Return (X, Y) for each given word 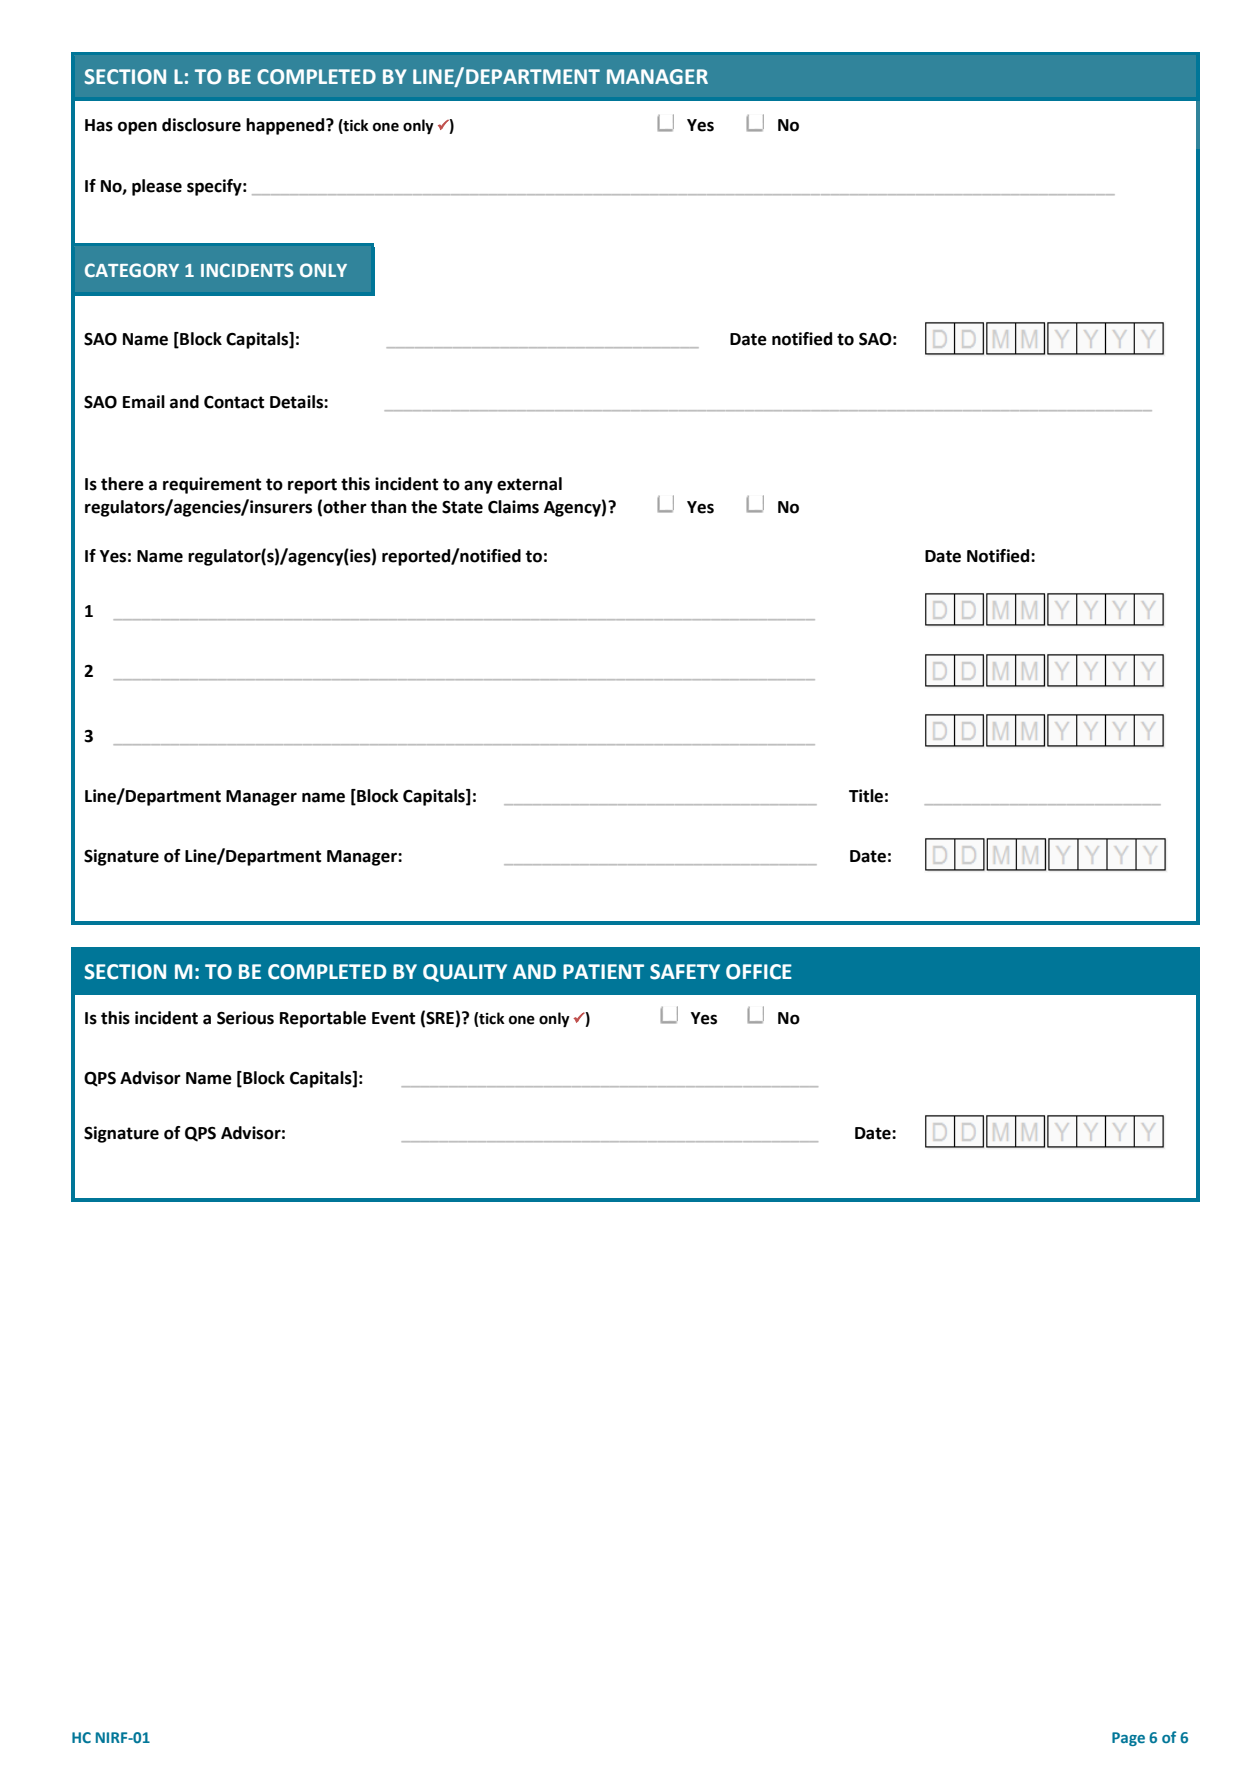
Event (393, 1018)
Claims (513, 507)
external (529, 484)
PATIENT (603, 971)
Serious (245, 1018)
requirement (212, 485)
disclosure (201, 125)
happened (286, 126)
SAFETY (685, 972)
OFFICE (759, 972)
